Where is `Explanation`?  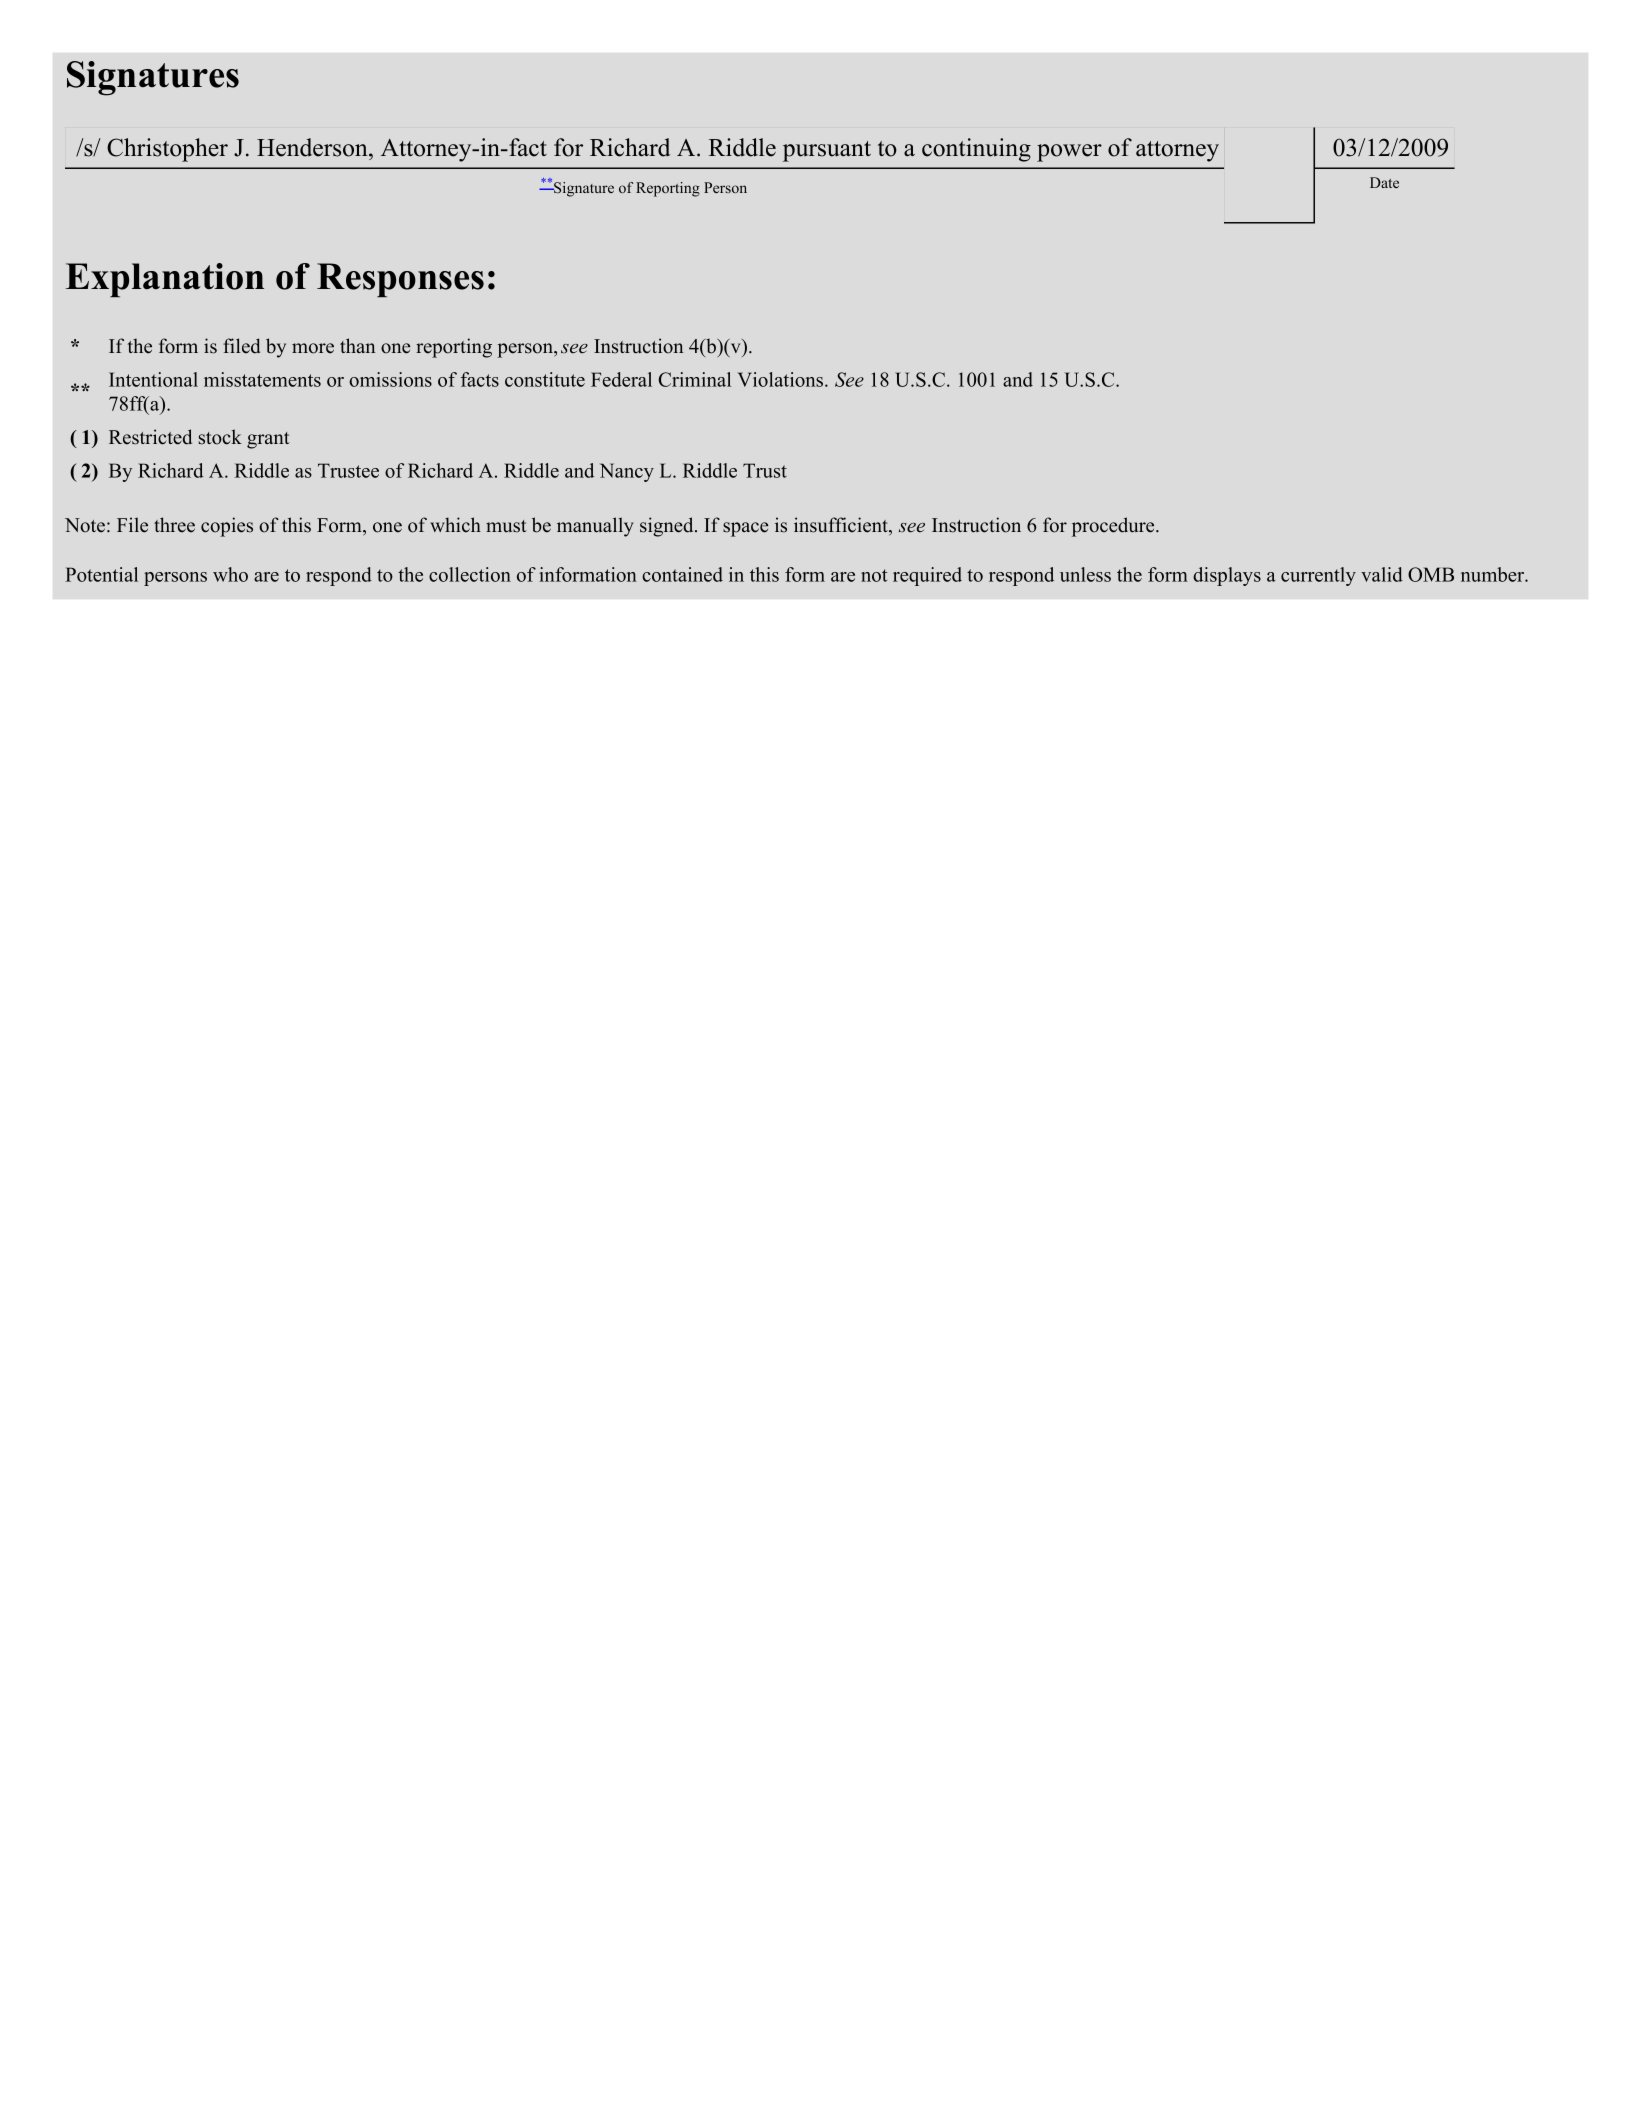
Explanation is located at coordinates (165, 280).
